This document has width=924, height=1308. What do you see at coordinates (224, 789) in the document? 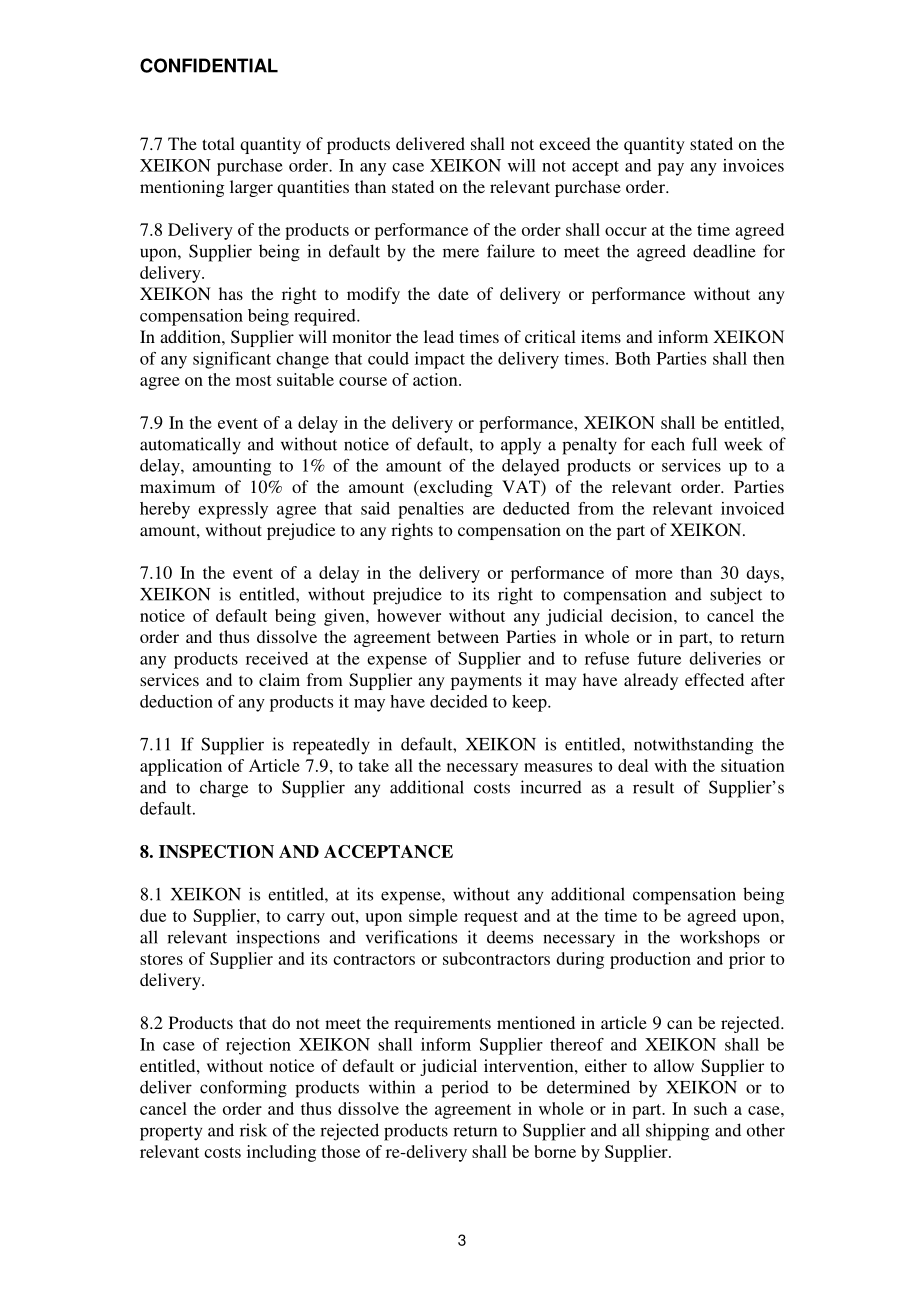
I see `charge` at bounding box center [224, 789].
